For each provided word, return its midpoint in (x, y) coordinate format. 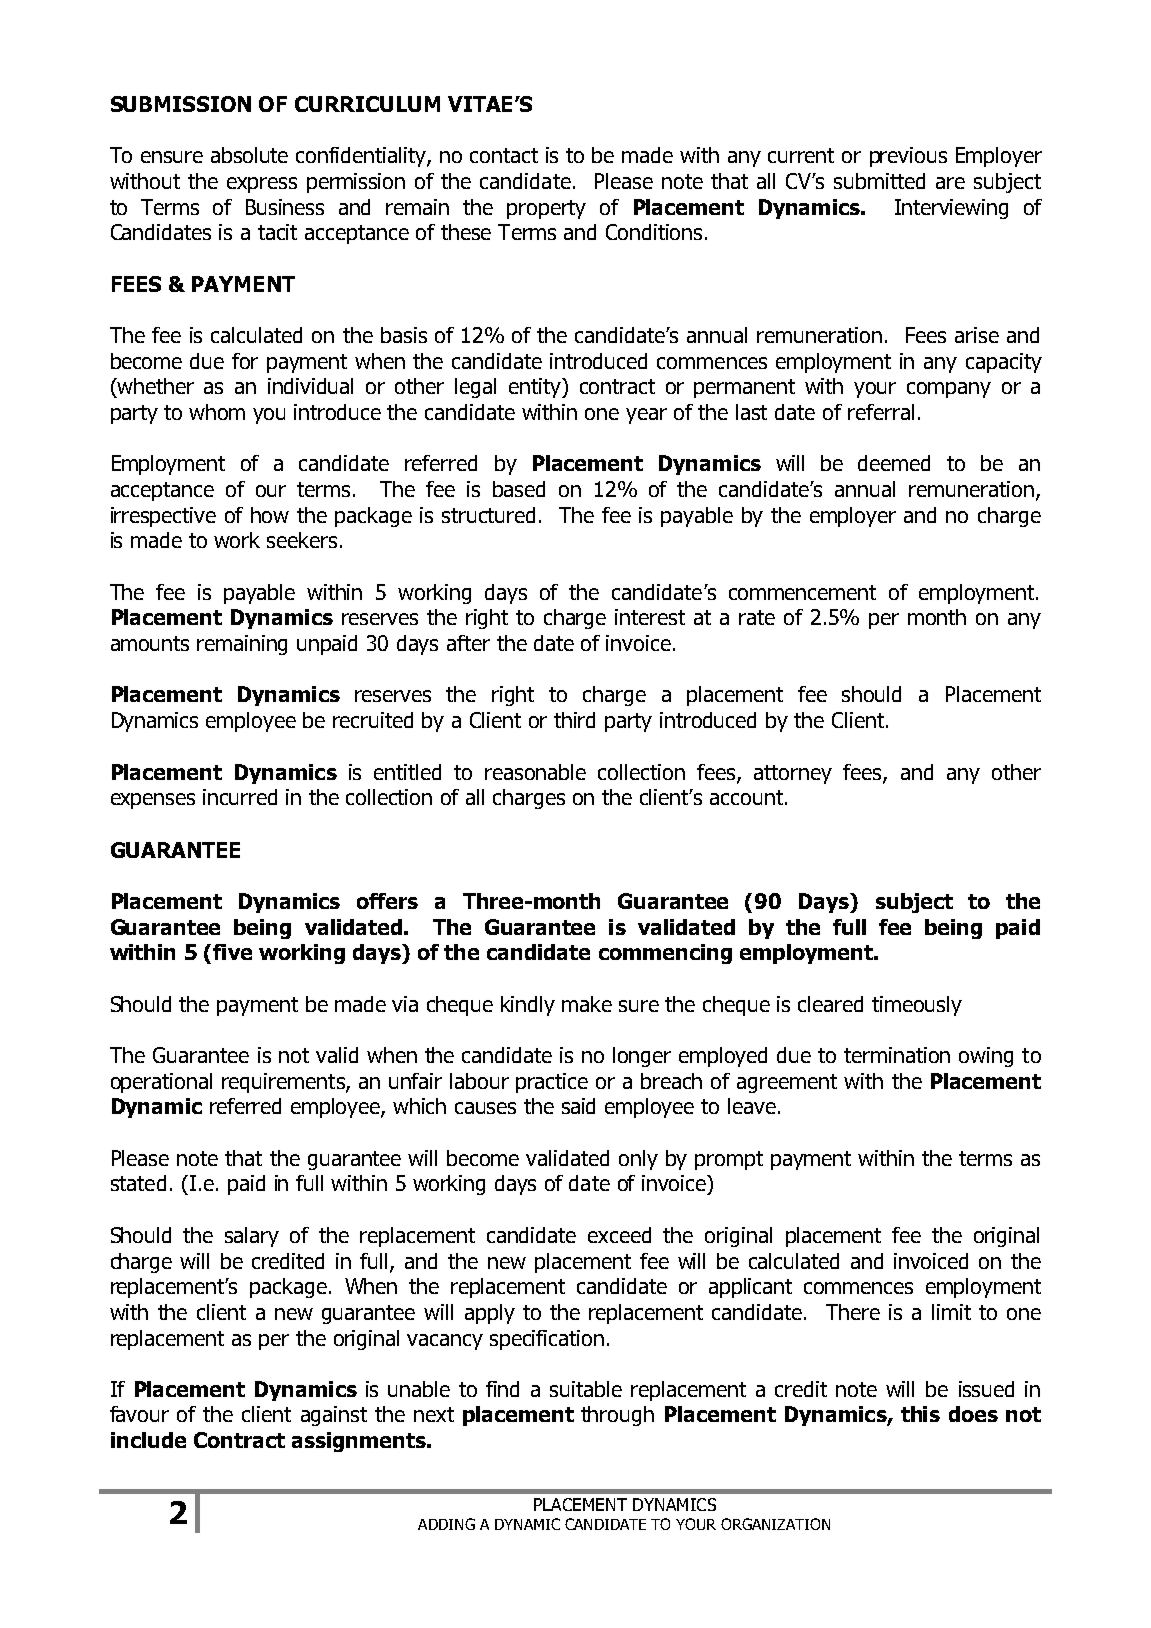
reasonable (535, 772)
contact (504, 155)
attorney (793, 774)
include (148, 1440)
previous (908, 157)
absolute (249, 155)
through (617, 1416)
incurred (240, 797)
